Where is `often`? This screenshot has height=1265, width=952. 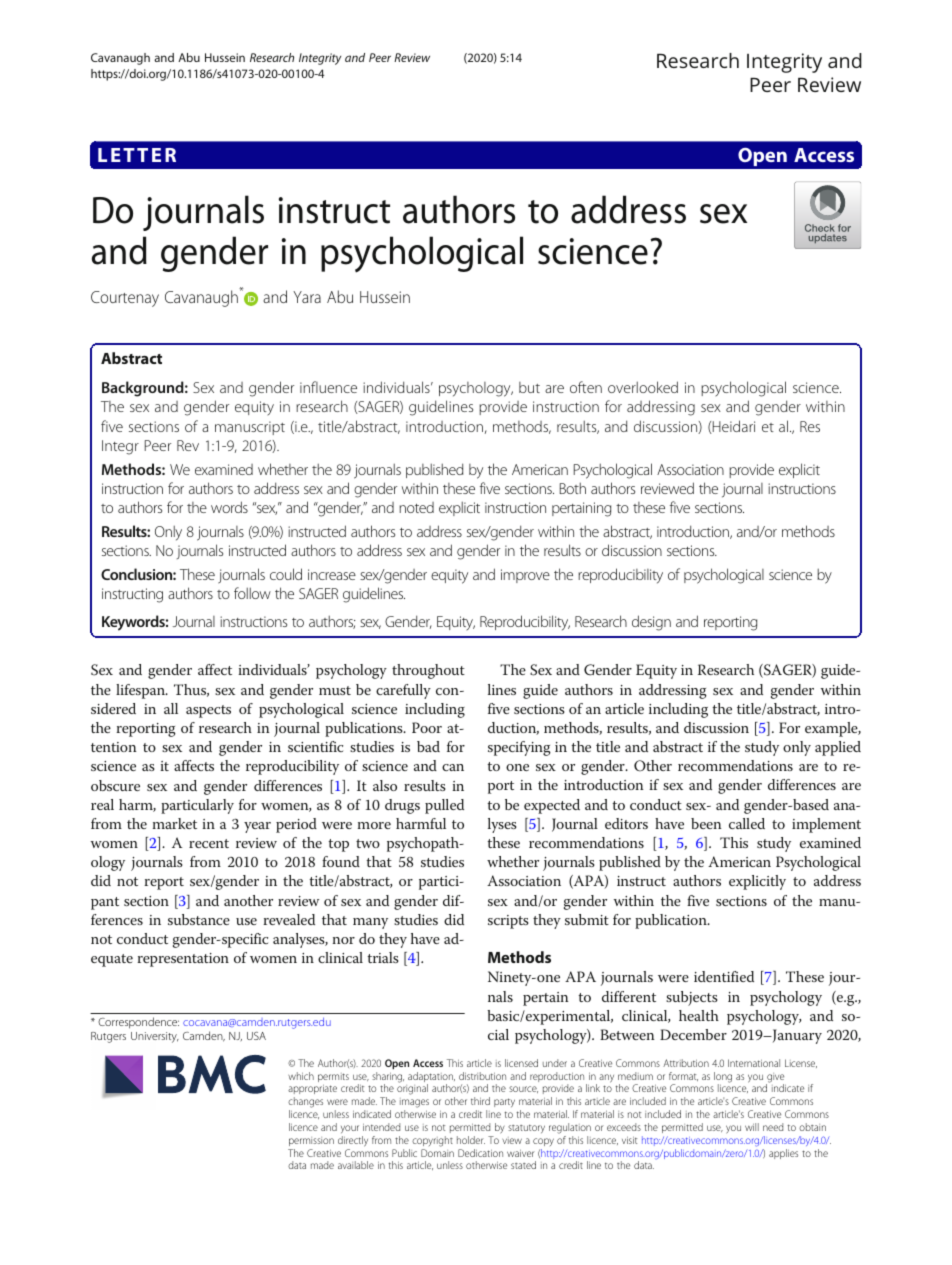 often is located at coordinates (586, 387).
